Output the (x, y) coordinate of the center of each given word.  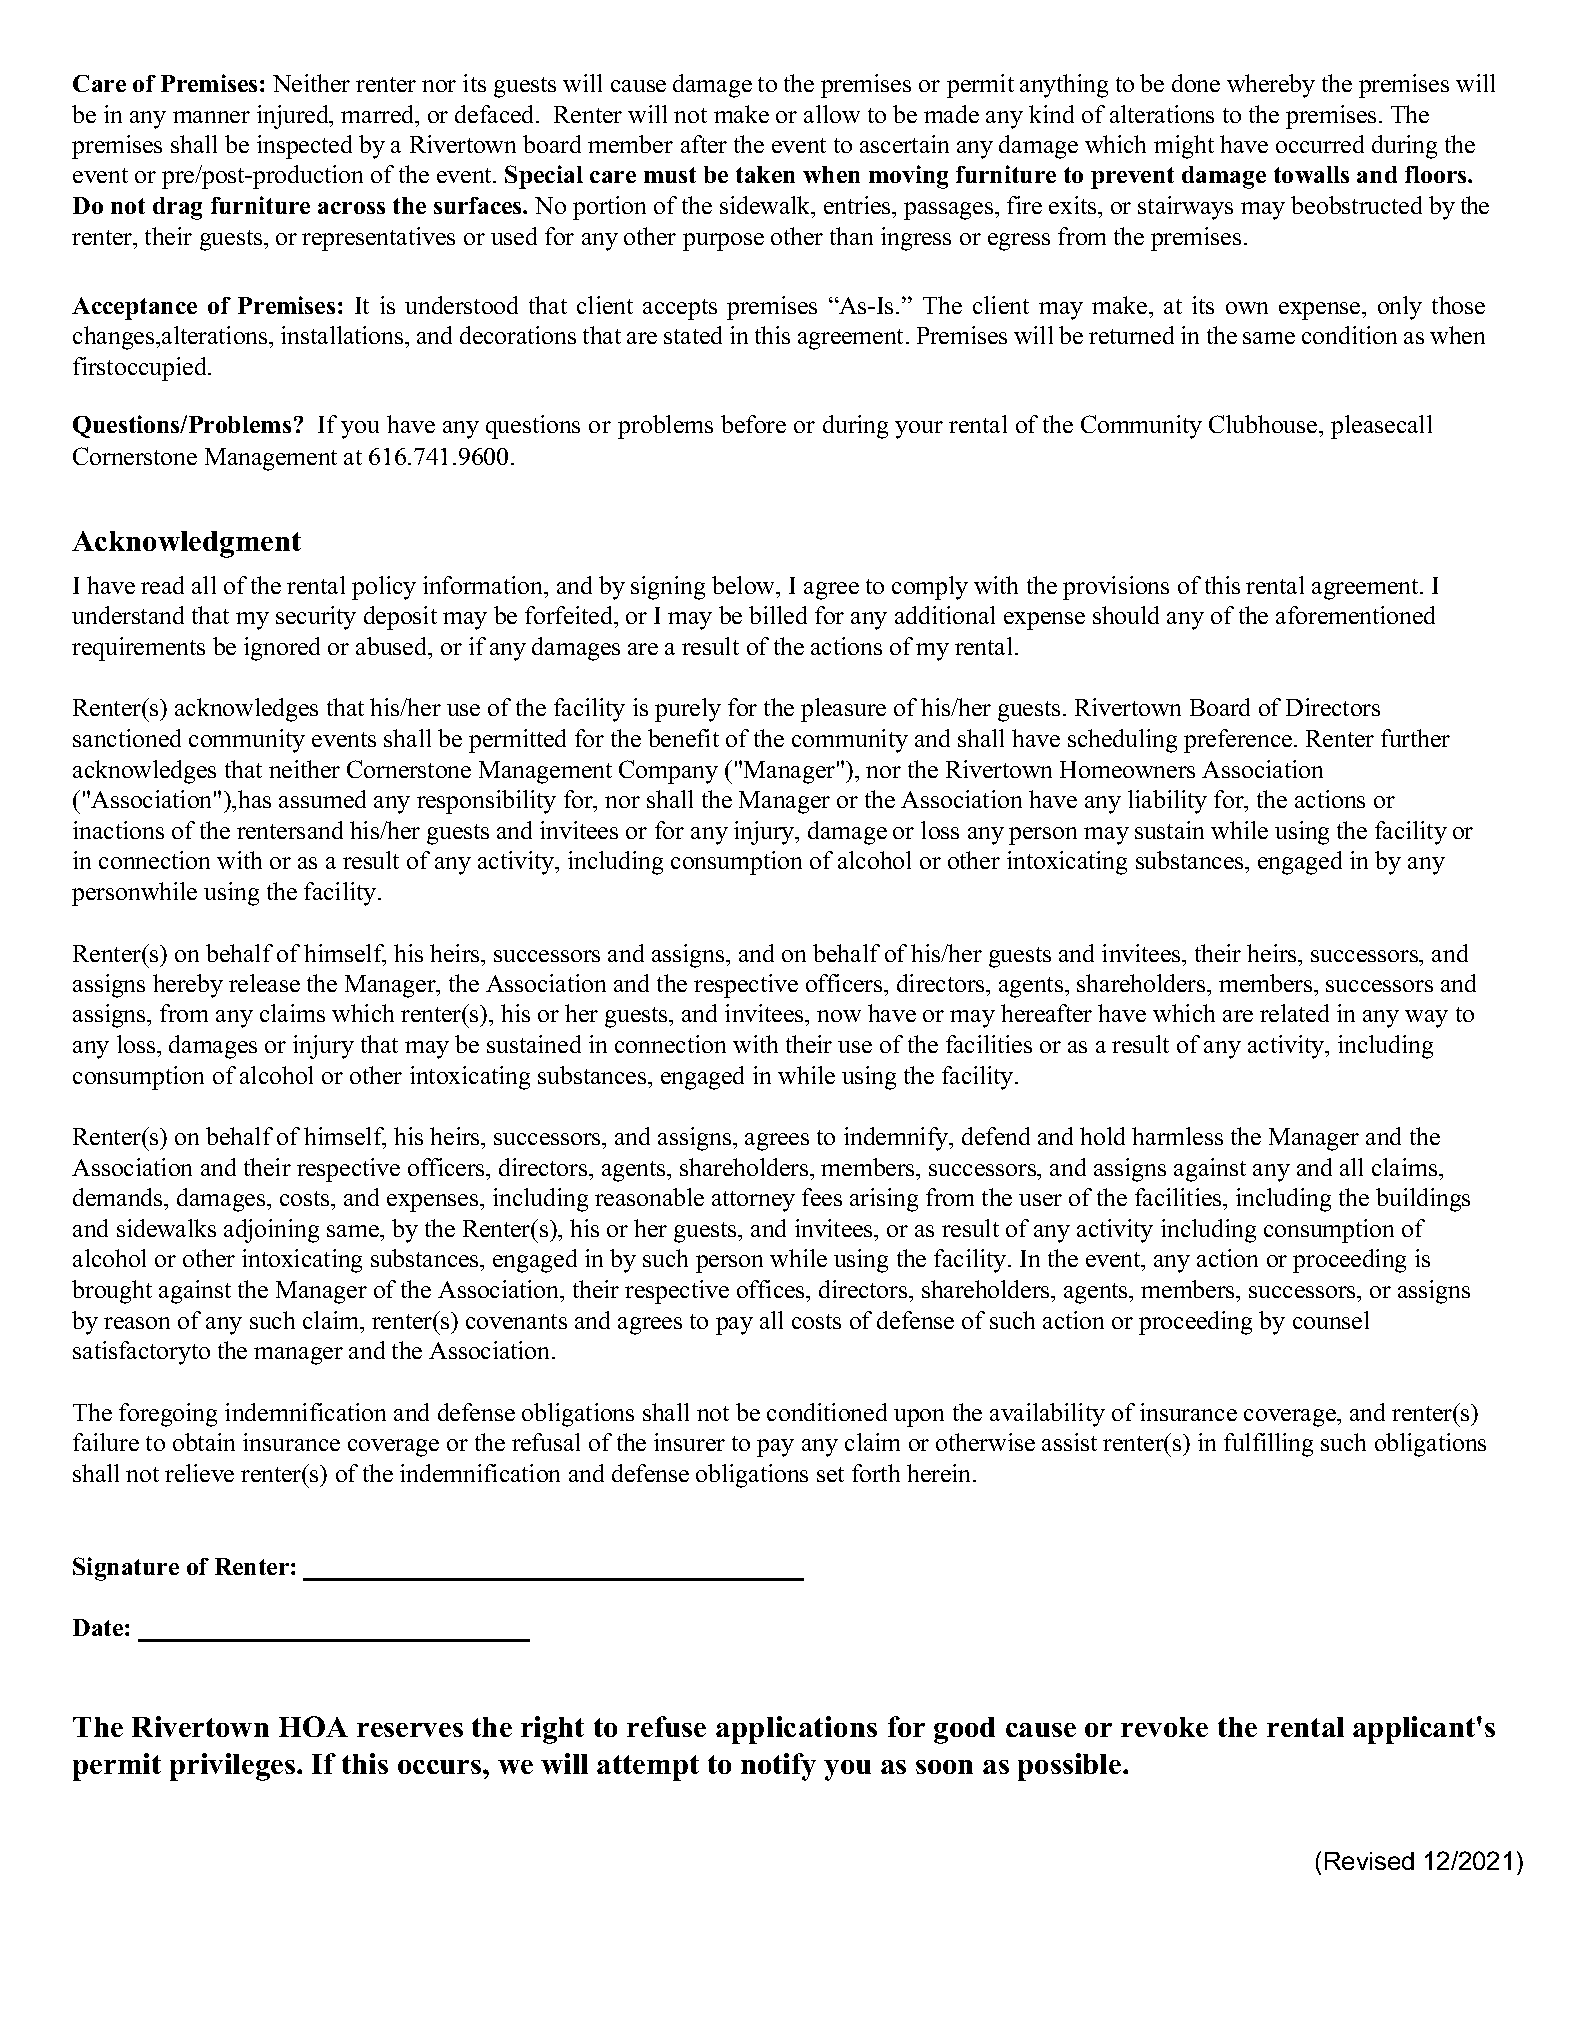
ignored (282, 649)
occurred (1320, 144)
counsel (1331, 1320)
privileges (232, 1767)
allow (832, 114)
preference (1239, 741)
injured (294, 117)
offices (772, 1289)
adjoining (271, 1231)
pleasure (843, 710)
